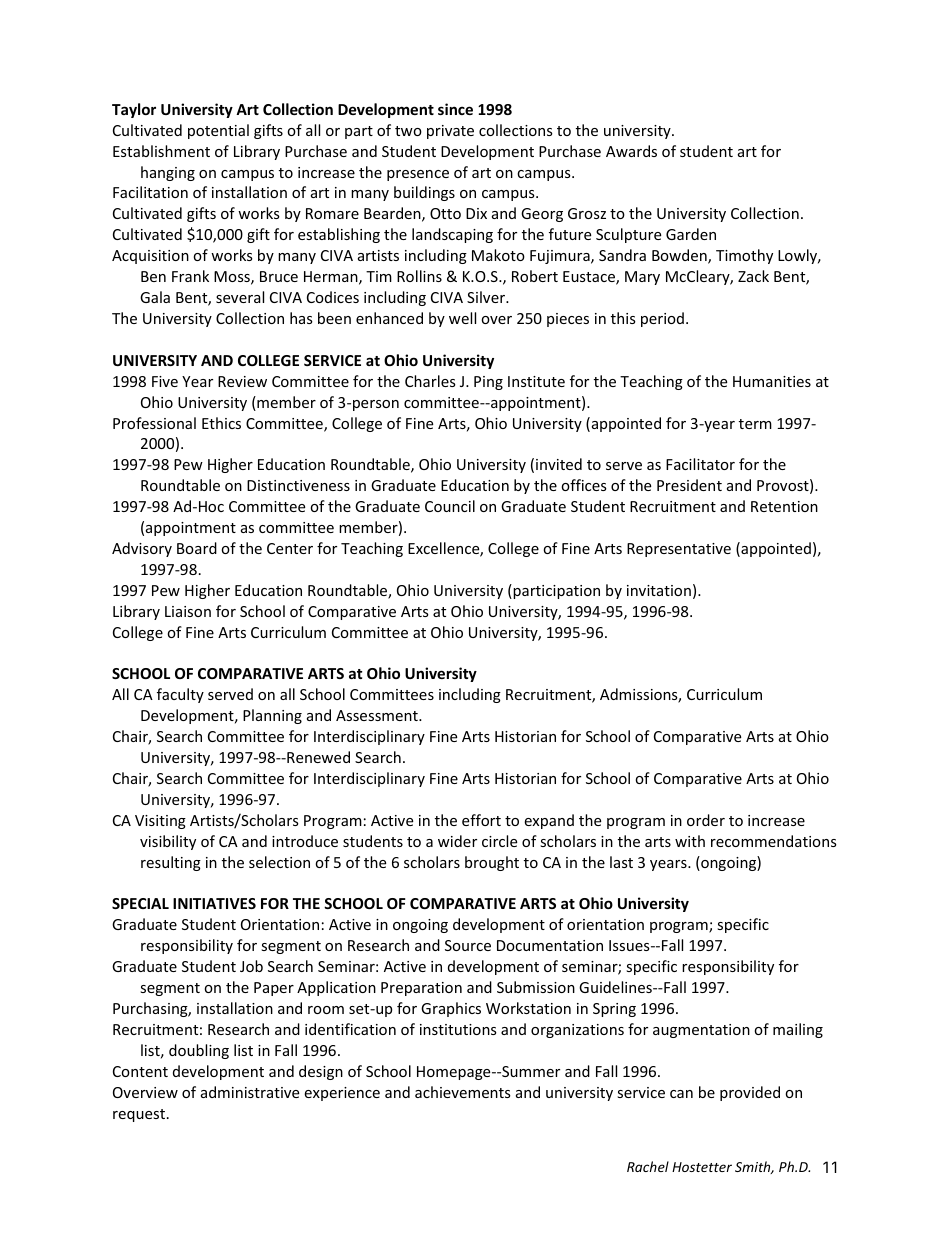  What do you see at coordinates (218, 131) in the screenshot?
I see `potential` at bounding box center [218, 131].
